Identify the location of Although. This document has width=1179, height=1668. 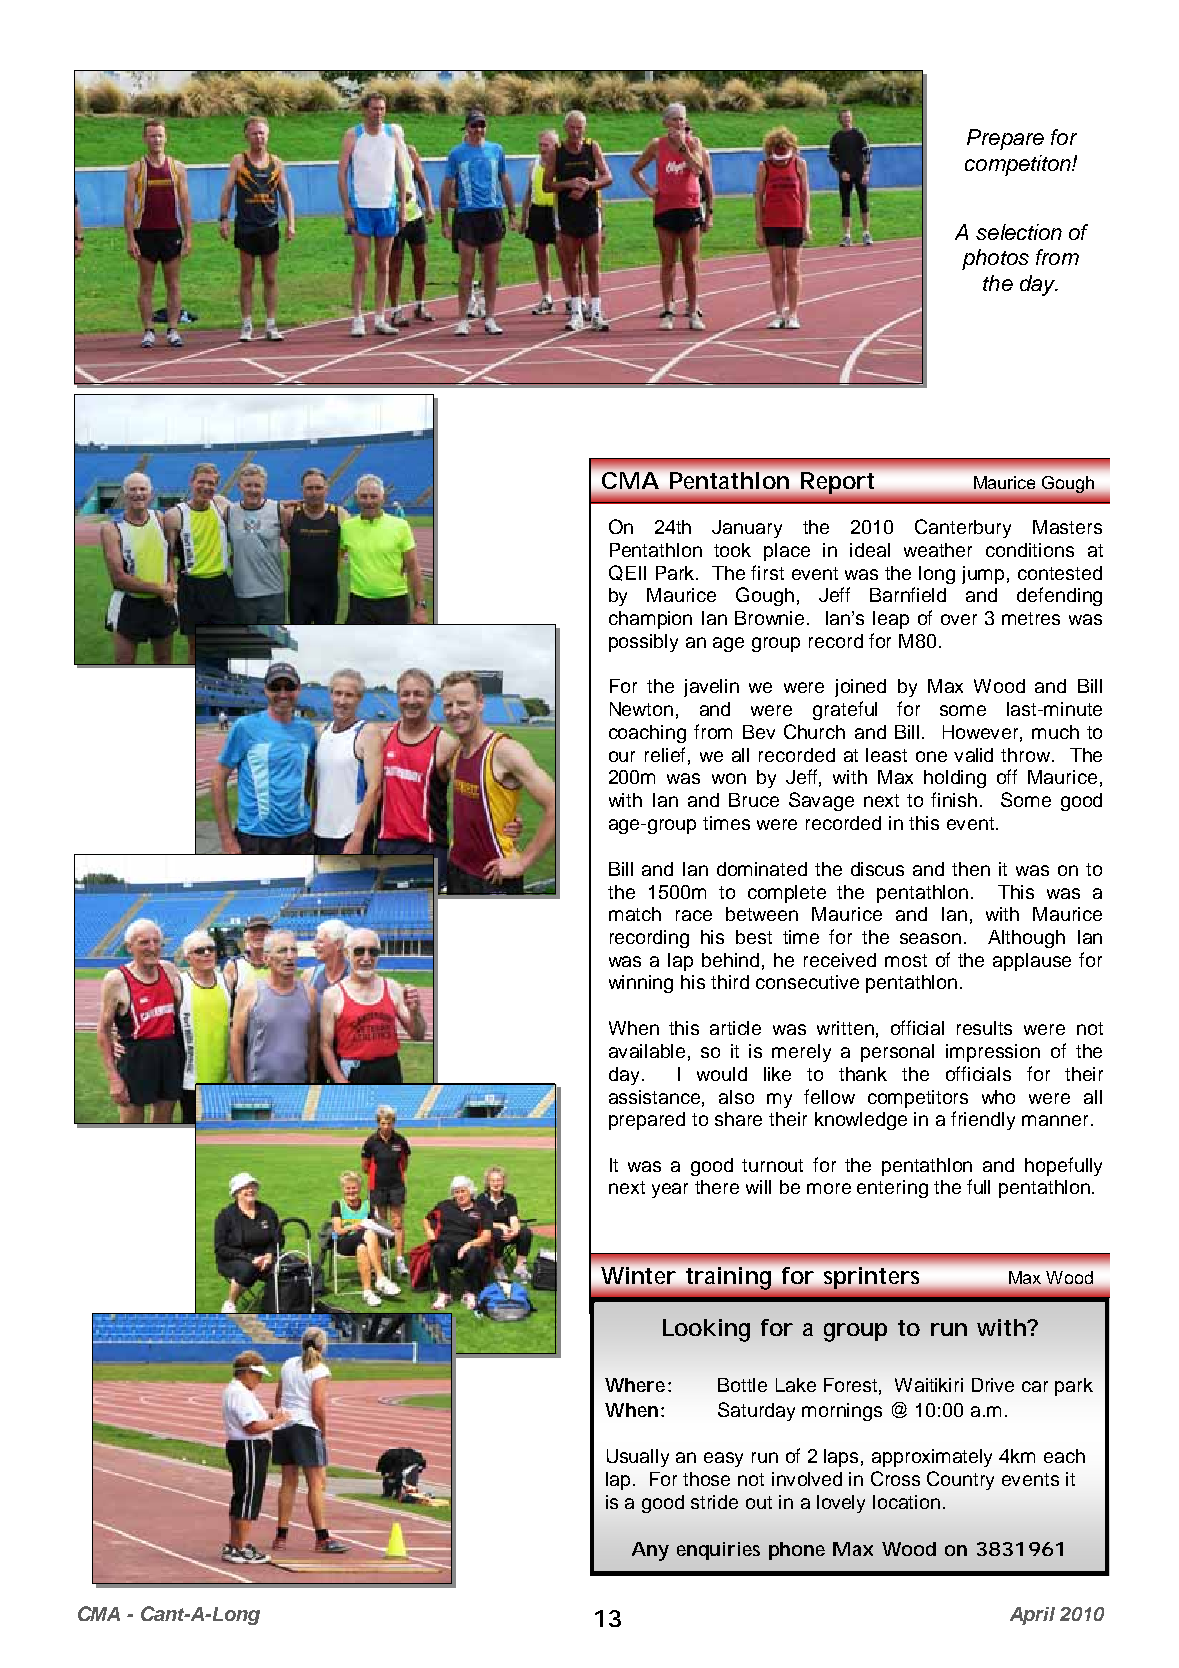
(1026, 939).
